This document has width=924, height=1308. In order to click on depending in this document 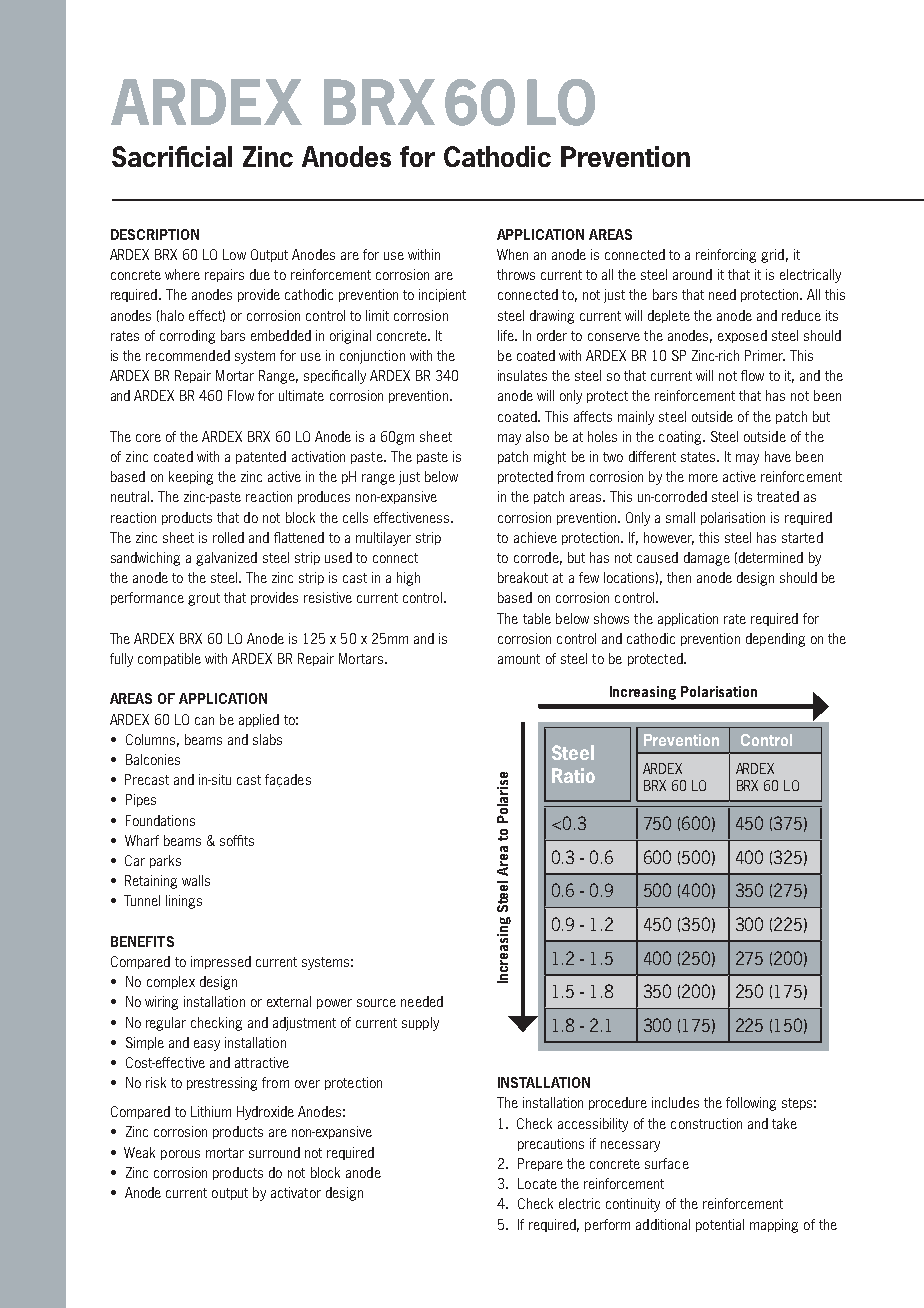, I will do `click(775, 640)`.
